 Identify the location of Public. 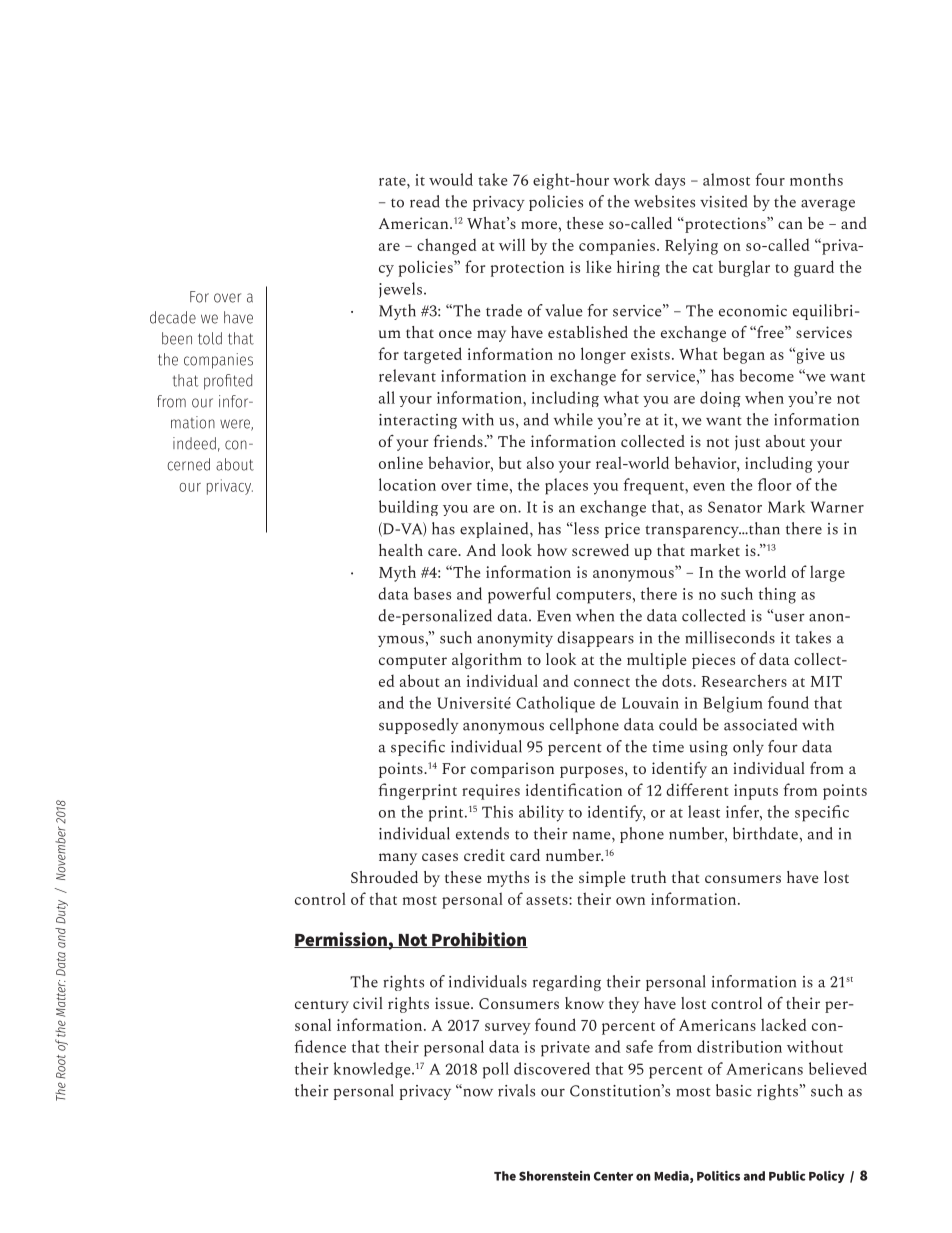
(787, 1176).
